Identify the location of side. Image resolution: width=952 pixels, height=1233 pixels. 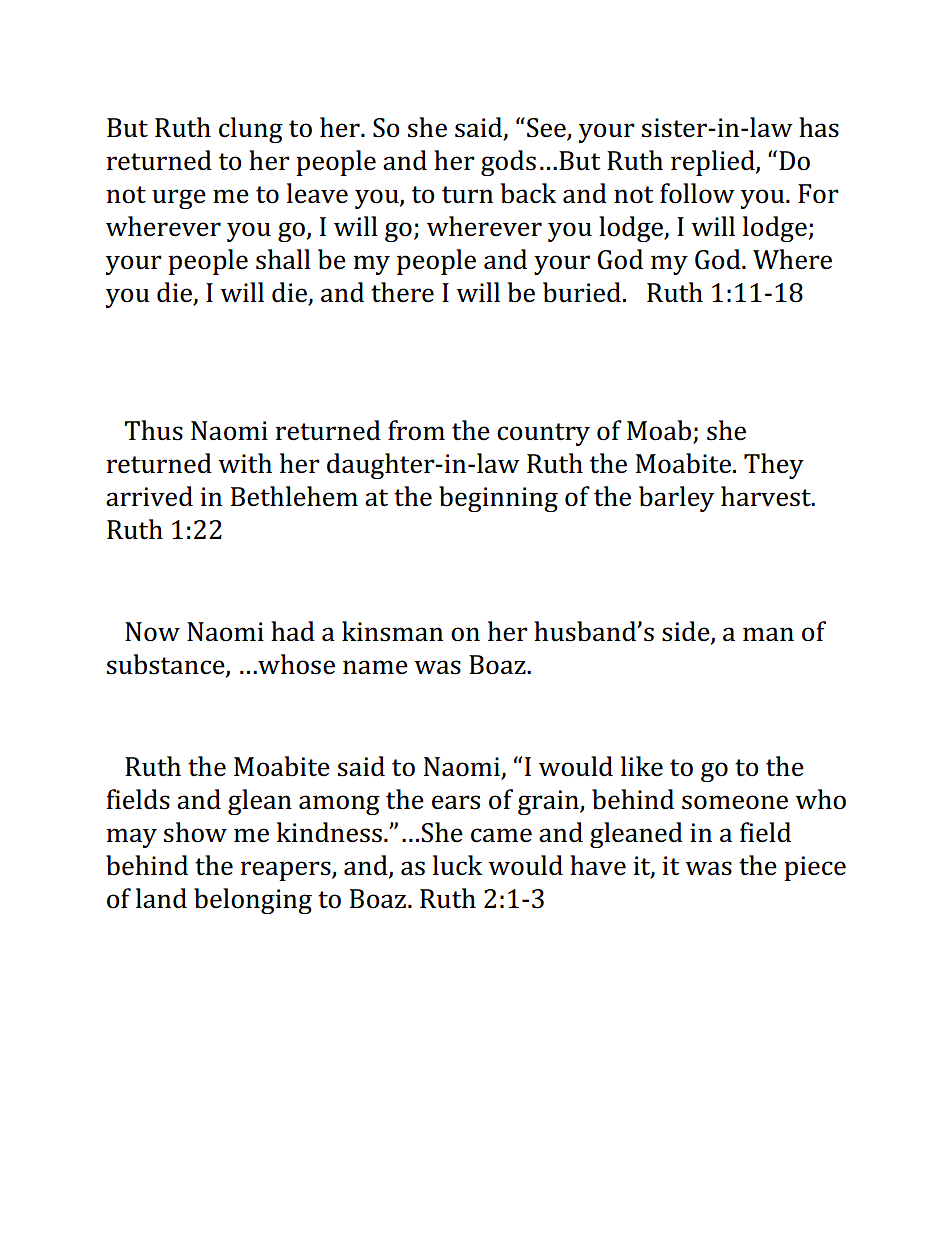
(687, 632).
